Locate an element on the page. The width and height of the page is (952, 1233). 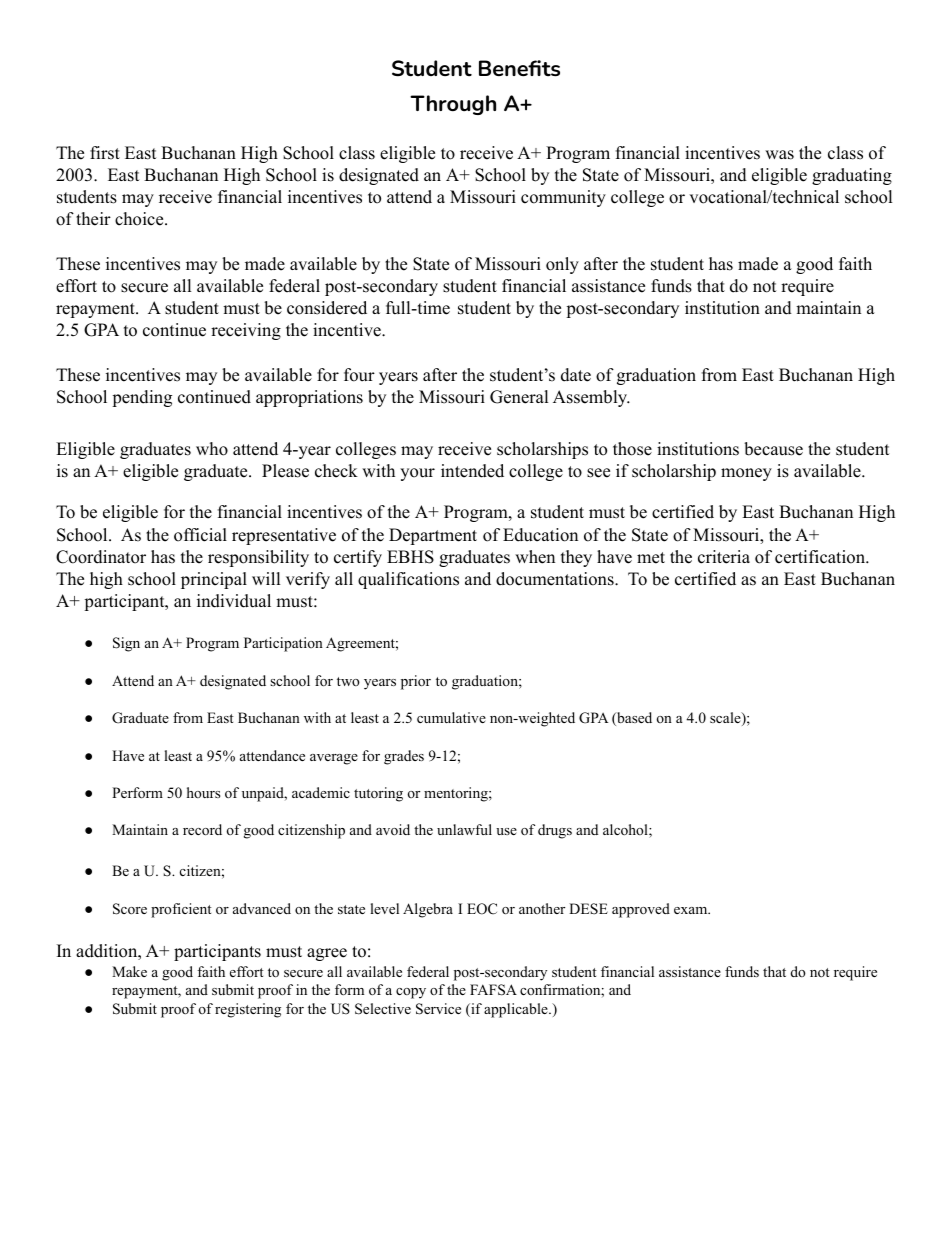
scale is located at coordinates (726, 719).
